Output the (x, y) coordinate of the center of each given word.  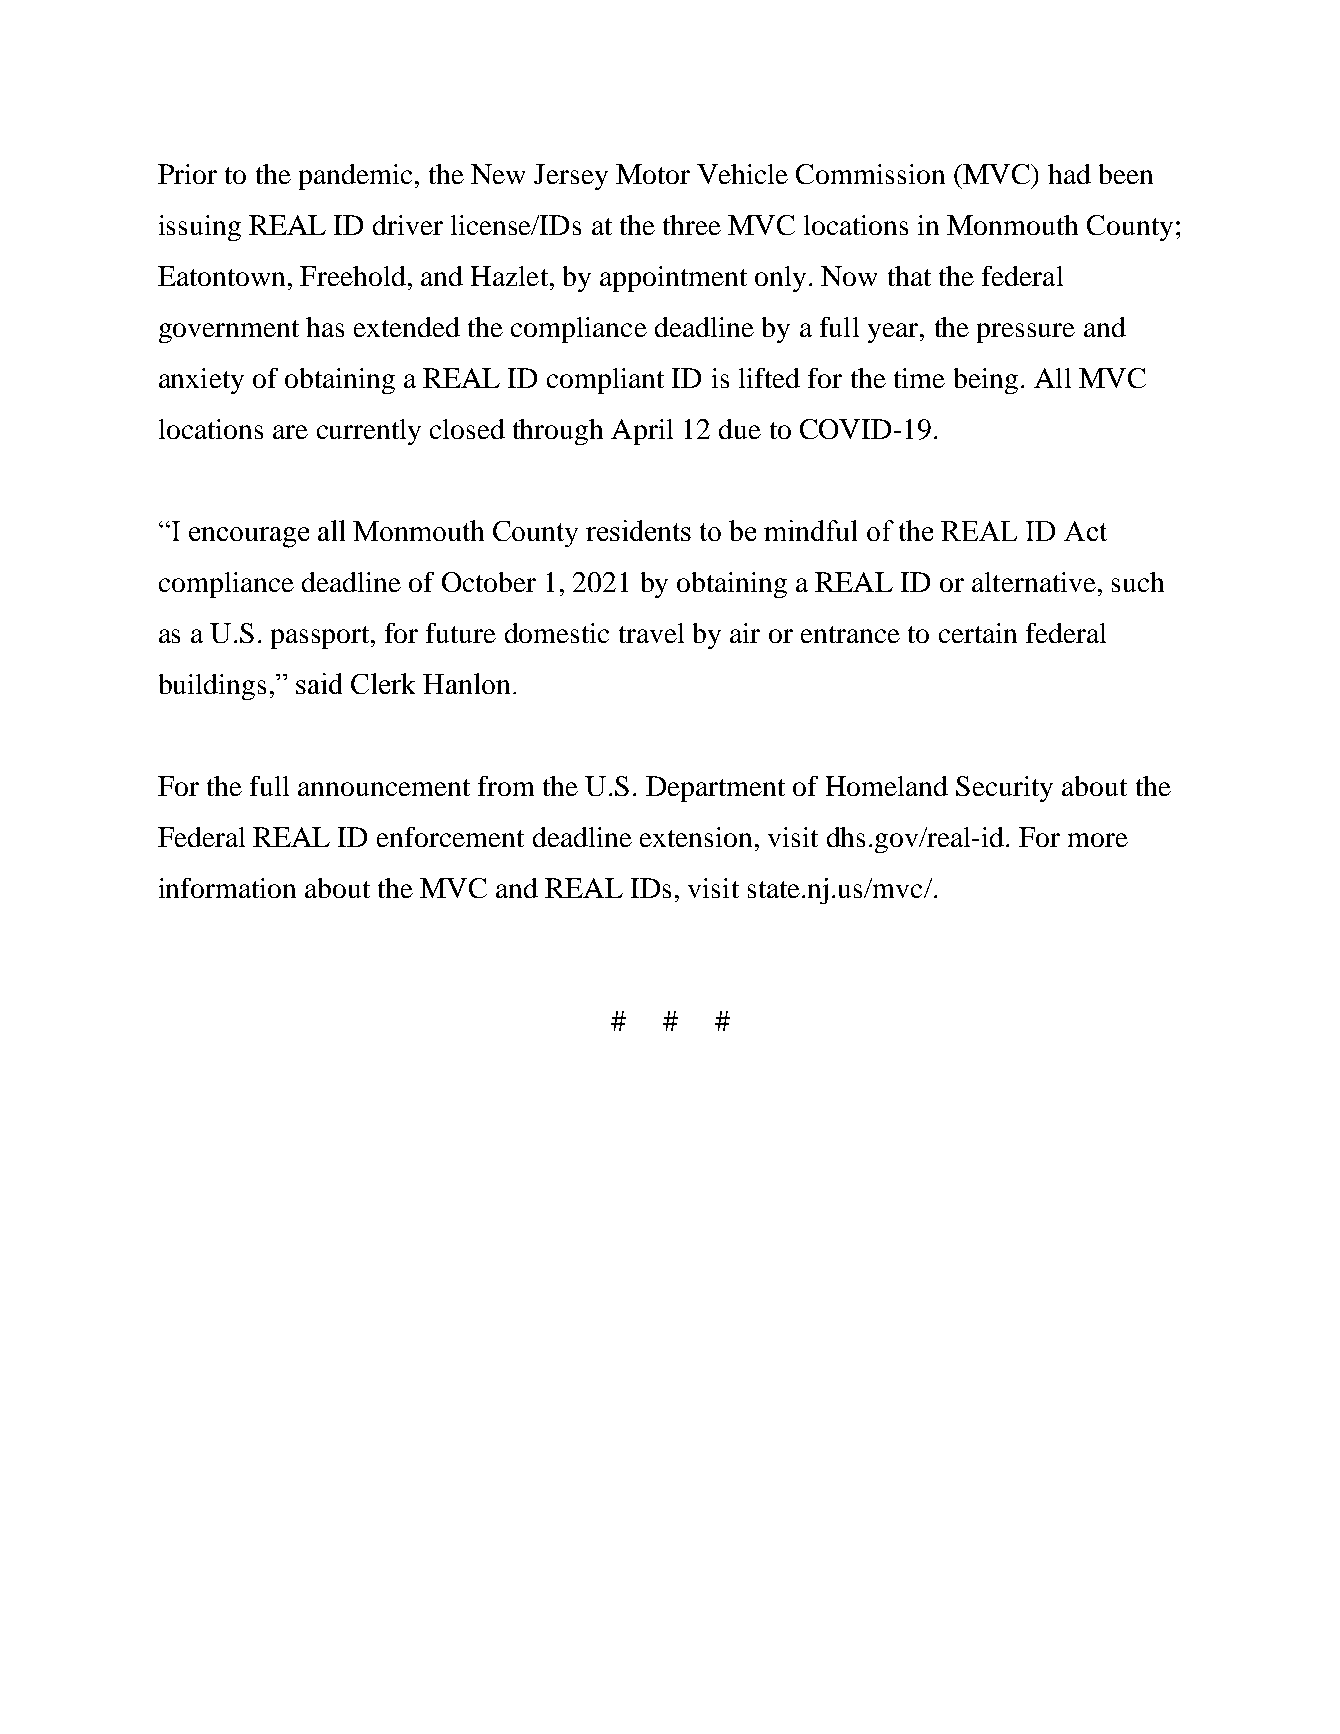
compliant (605, 381)
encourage (249, 537)
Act (1085, 531)
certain (978, 633)
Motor (653, 174)
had (1069, 174)
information (227, 888)
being (986, 381)
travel (651, 633)
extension (696, 837)
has (325, 327)
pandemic (355, 177)
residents (638, 530)
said (319, 683)
